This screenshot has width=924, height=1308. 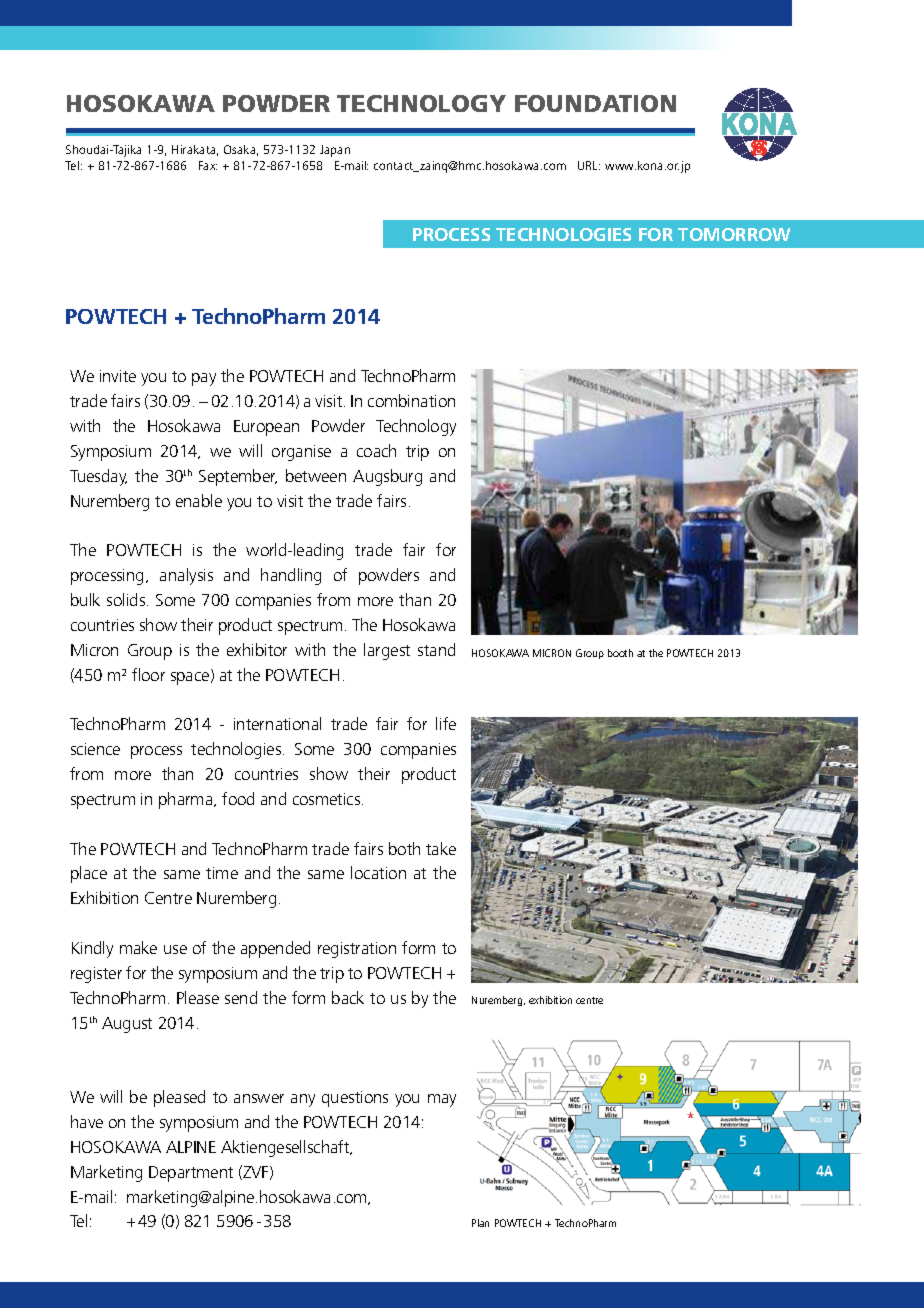 I want to click on Department, so click(x=191, y=1174).
